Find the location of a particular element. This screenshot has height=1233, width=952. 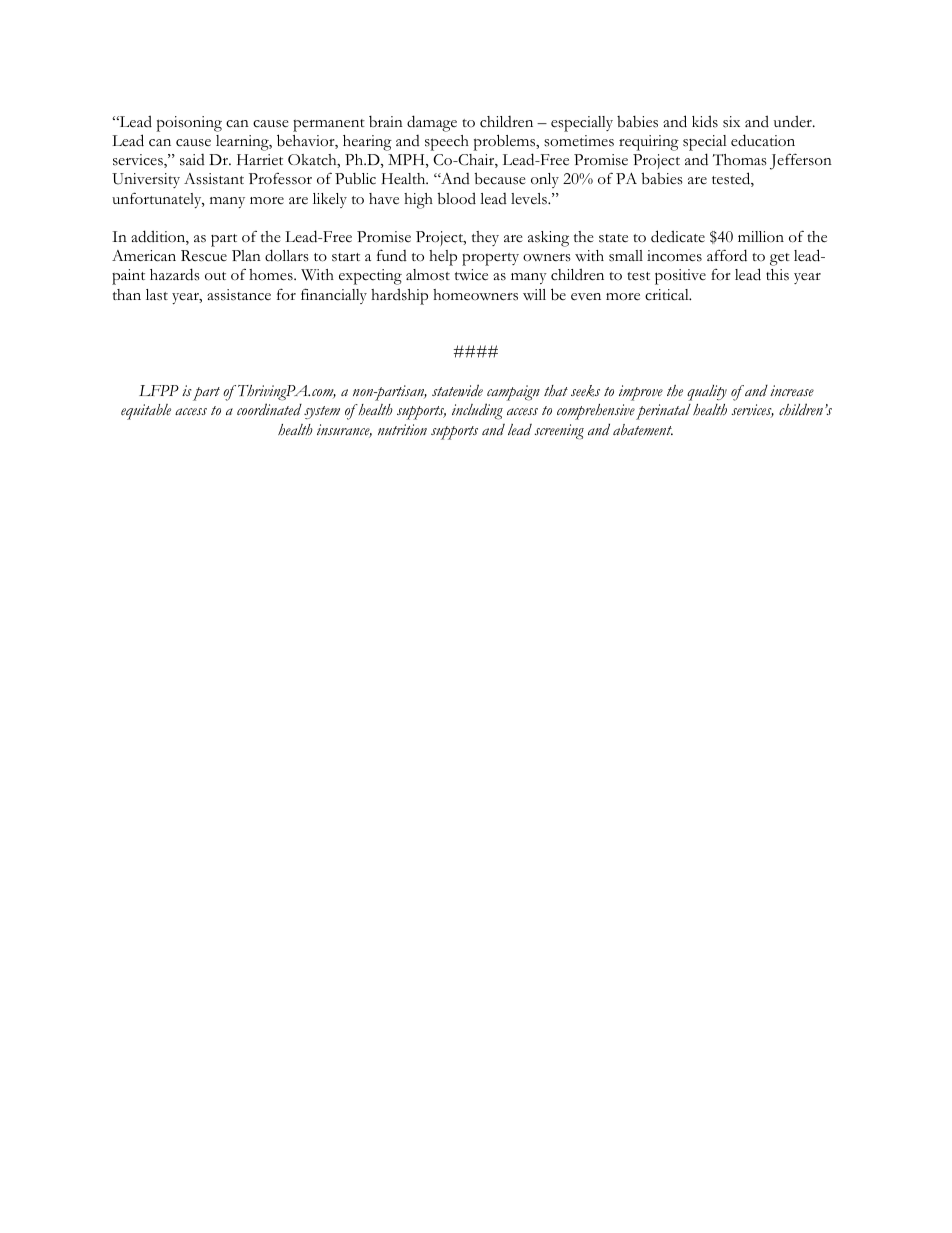

poisoning is located at coordinates (189, 124).
